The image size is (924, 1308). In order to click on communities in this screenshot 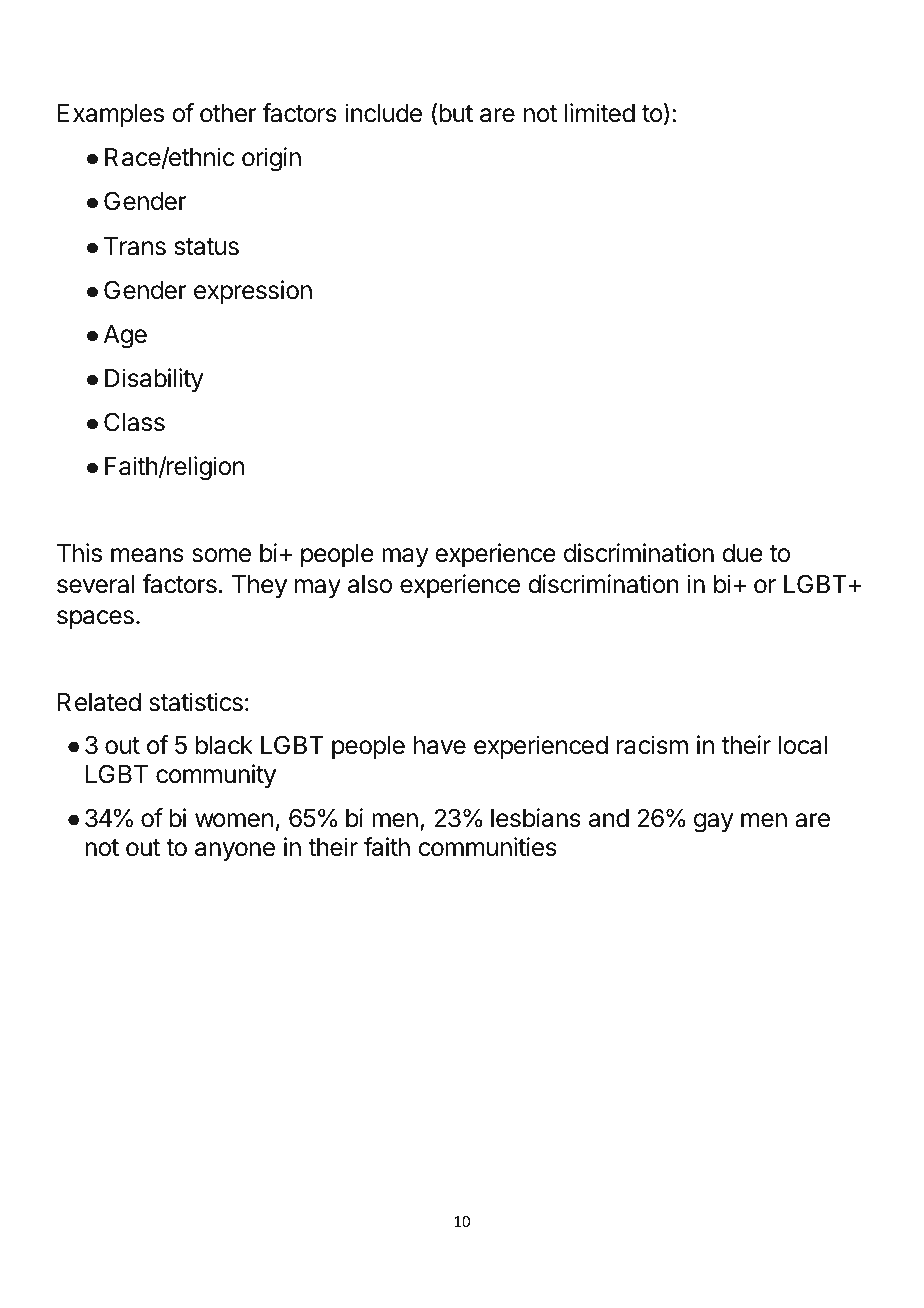, I will do `click(487, 847)`.
